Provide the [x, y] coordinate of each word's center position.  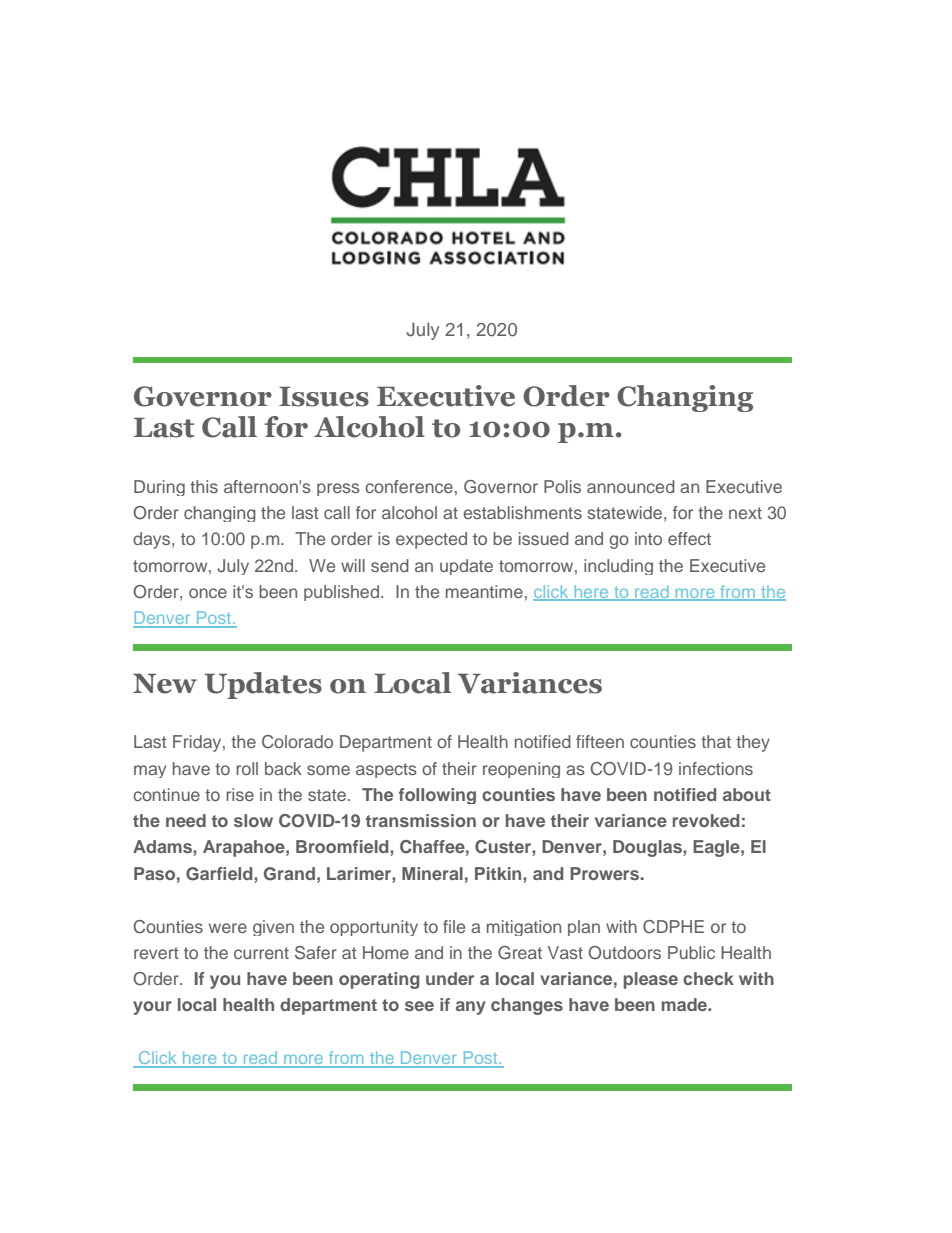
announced [631, 486]
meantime [484, 591]
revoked [706, 820]
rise [240, 794]
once [208, 593]
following [437, 796]
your [152, 1008]
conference [409, 486]
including [618, 567]
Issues [324, 396]
